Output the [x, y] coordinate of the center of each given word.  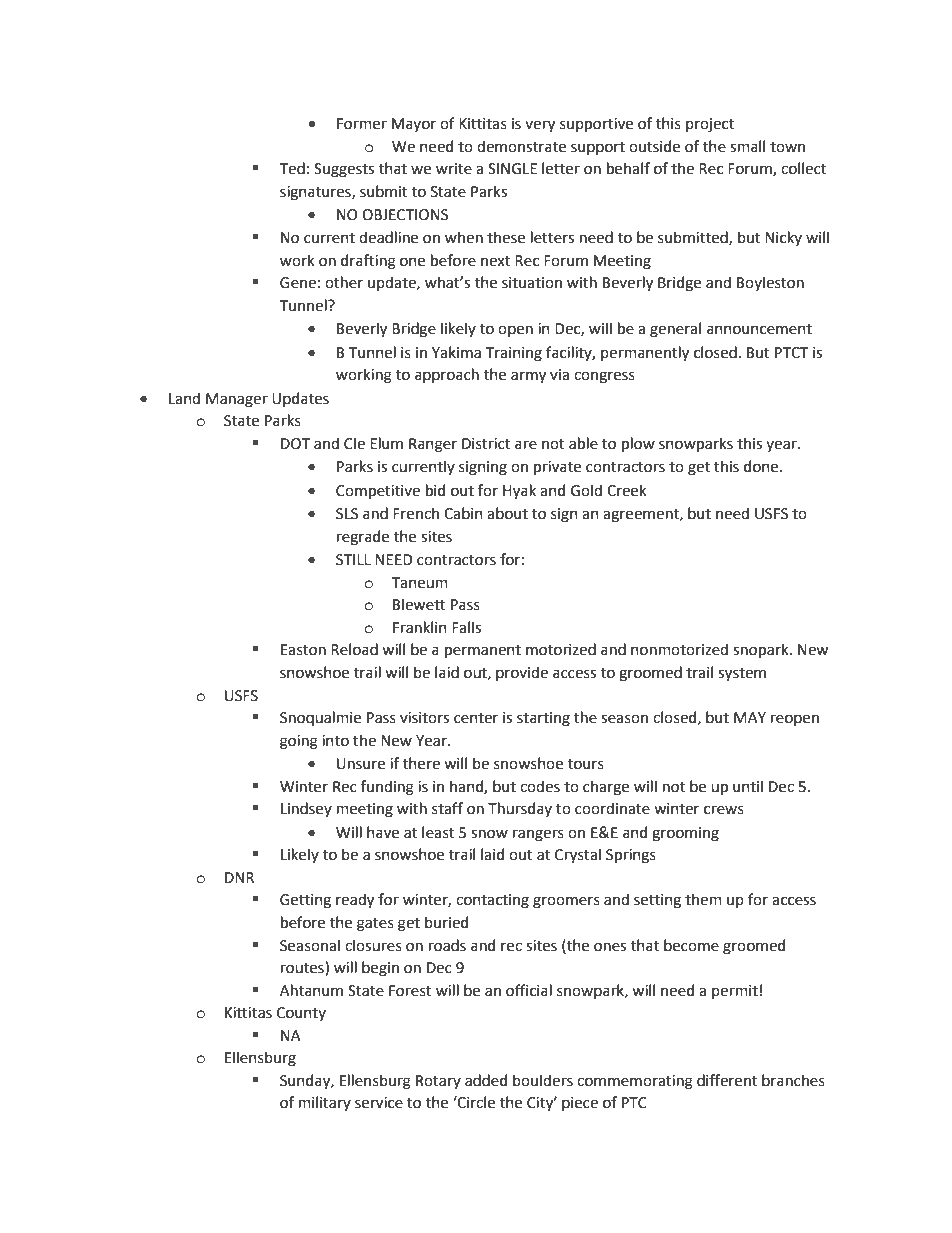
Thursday [520, 809]
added [486, 1080]
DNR [239, 877]
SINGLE [512, 169]
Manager [237, 400]
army [528, 377]
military [325, 1103]
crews [724, 810]
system [742, 674]
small [747, 146]
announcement [759, 329]
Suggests [344, 170]
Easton [303, 650]
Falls [466, 627]
